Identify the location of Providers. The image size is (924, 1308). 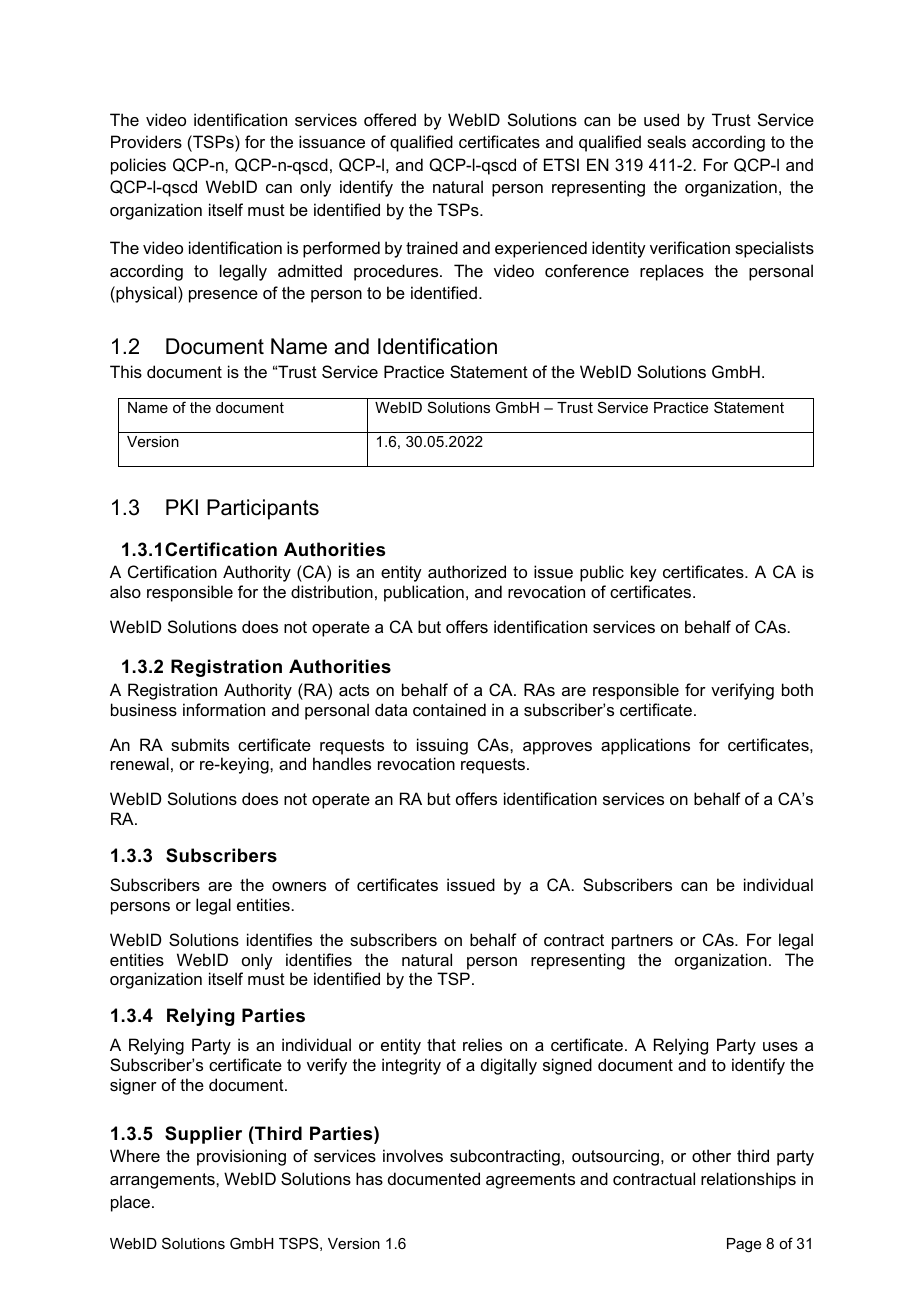
(146, 141).
